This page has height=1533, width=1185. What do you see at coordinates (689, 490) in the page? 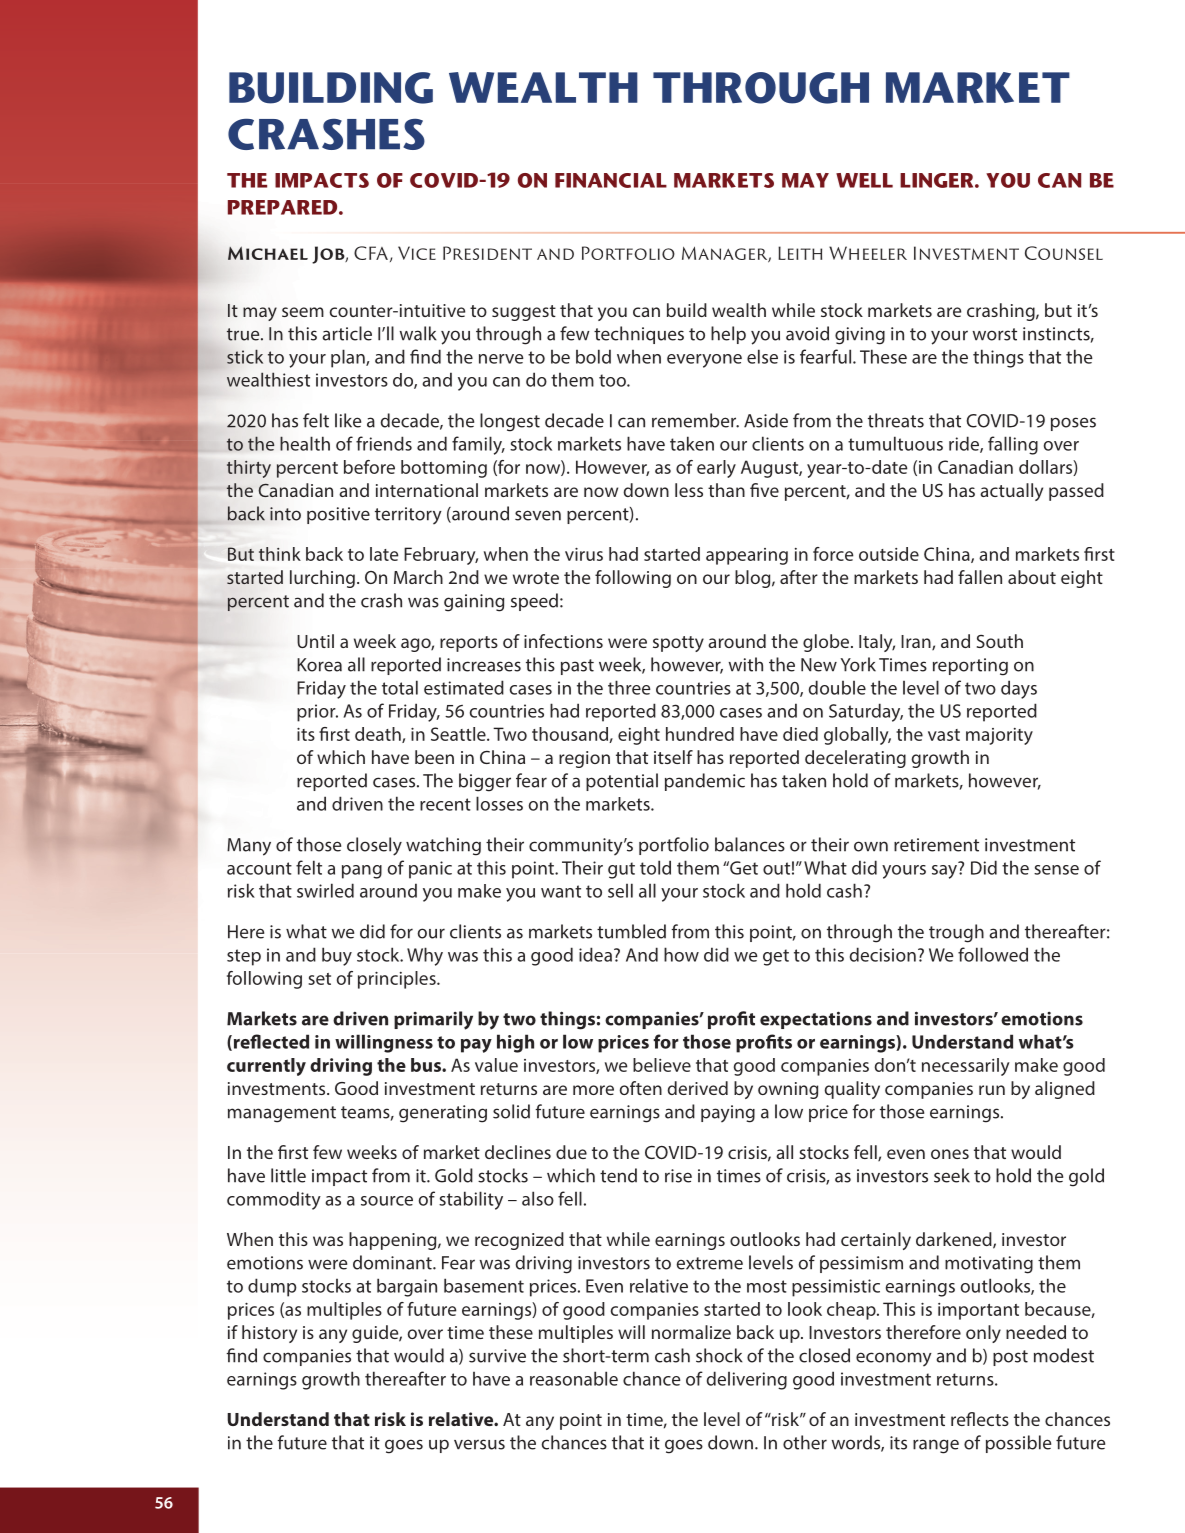
I see `less` at bounding box center [689, 490].
